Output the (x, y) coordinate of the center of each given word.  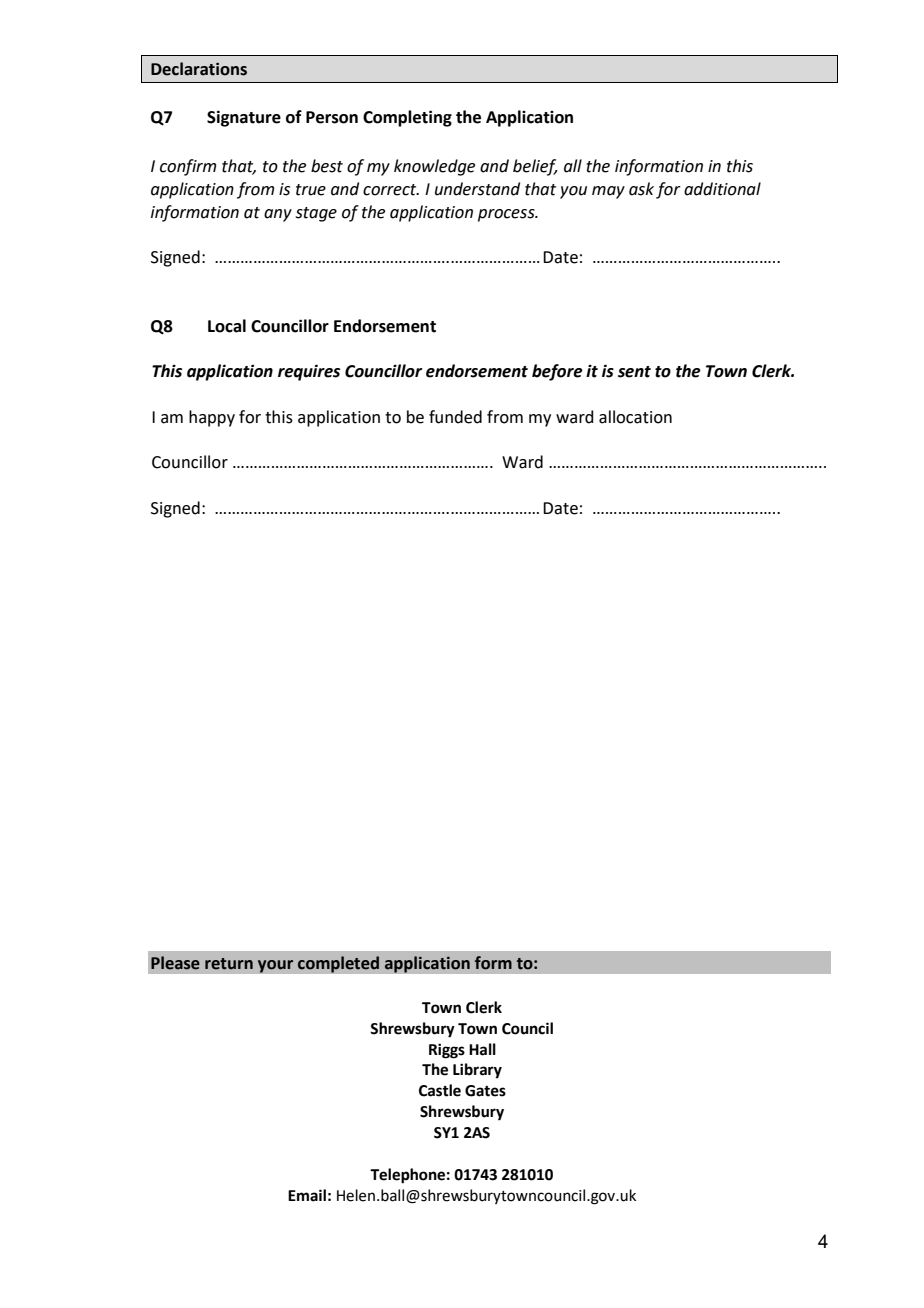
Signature (244, 118)
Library (477, 1071)
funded (455, 417)
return (229, 964)
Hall (482, 1049)
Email (307, 1195)
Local (227, 326)
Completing (407, 118)
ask (641, 189)
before (557, 372)
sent (634, 372)
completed (338, 964)
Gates (485, 1091)
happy (212, 418)
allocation (635, 417)
